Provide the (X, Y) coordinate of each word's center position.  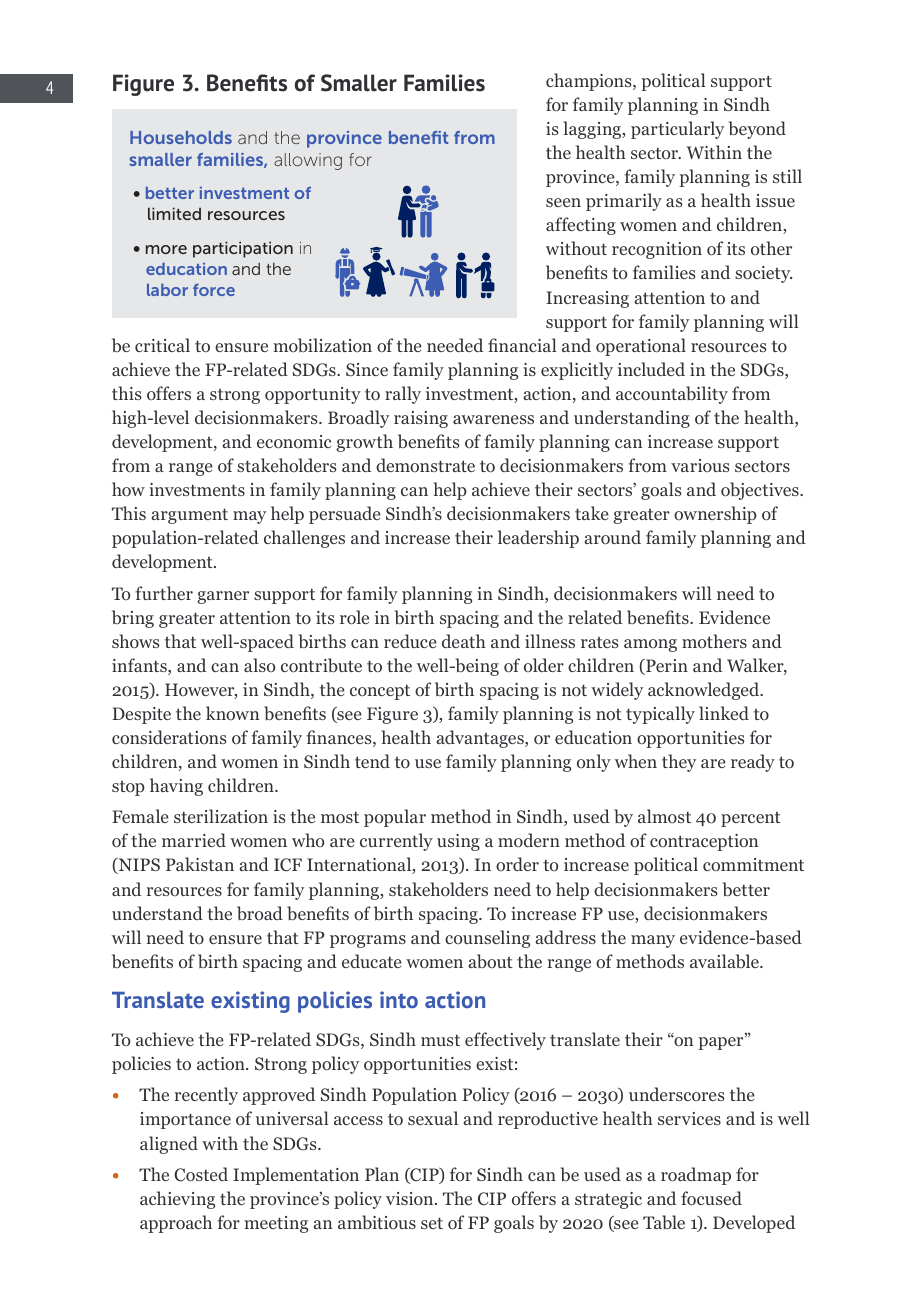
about (491, 961)
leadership (538, 539)
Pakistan (200, 864)
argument (190, 516)
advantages (481, 739)
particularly (677, 130)
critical (162, 345)
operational (641, 347)
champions (590, 82)
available (725, 961)
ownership (715, 515)
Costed (201, 1174)
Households (181, 137)
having (176, 787)
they (679, 763)
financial (522, 345)
